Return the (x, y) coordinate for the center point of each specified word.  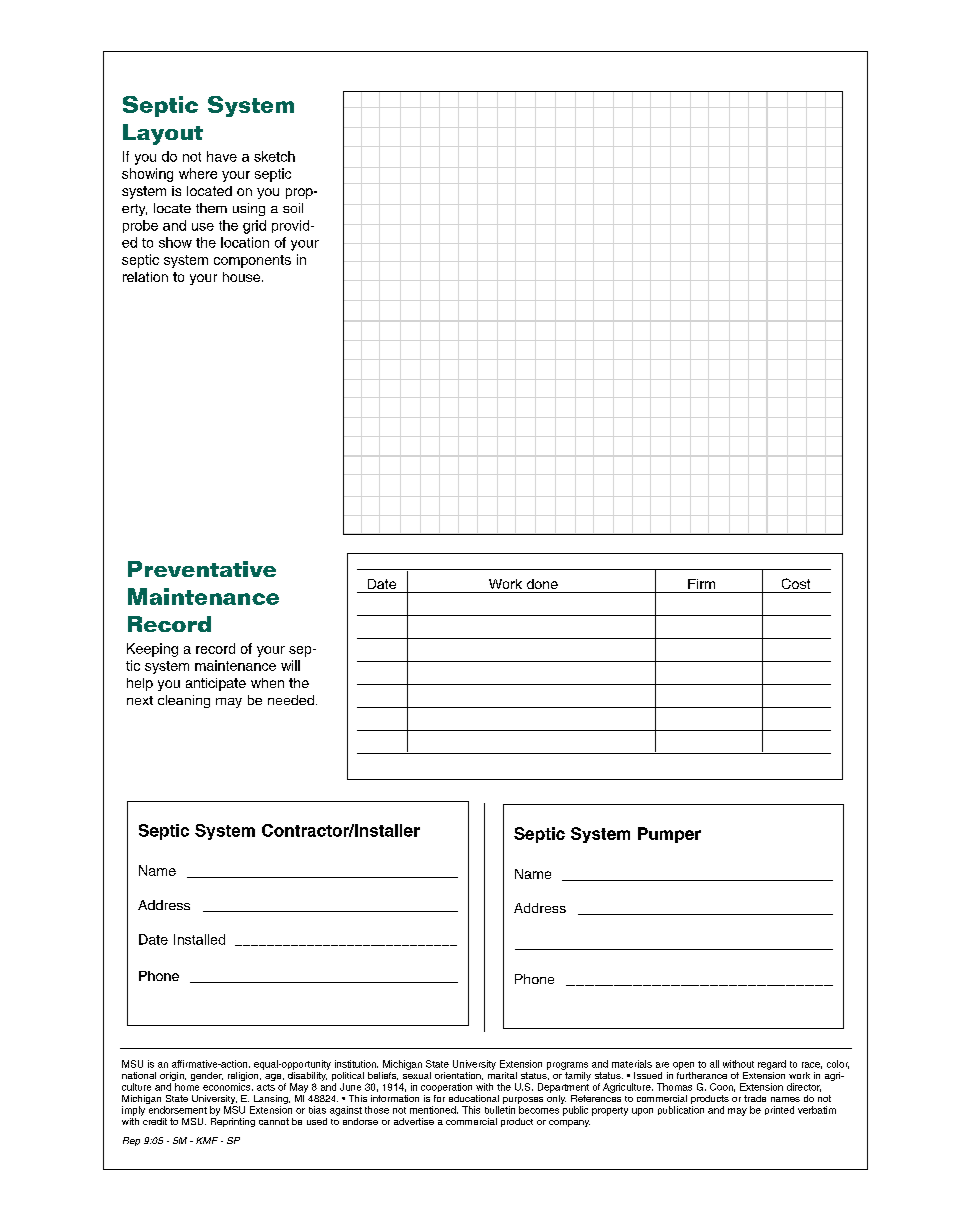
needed (291, 700)
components (252, 261)
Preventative (202, 569)
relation (145, 277)
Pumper (669, 835)
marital (502, 1074)
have (222, 156)
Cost (796, 583)
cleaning (184, 701)
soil (293, 208)
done (542, 584)
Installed (199, 939)
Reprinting (233, 1121)
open (683, 1066)
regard (772, 1065)
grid (254, 227)
